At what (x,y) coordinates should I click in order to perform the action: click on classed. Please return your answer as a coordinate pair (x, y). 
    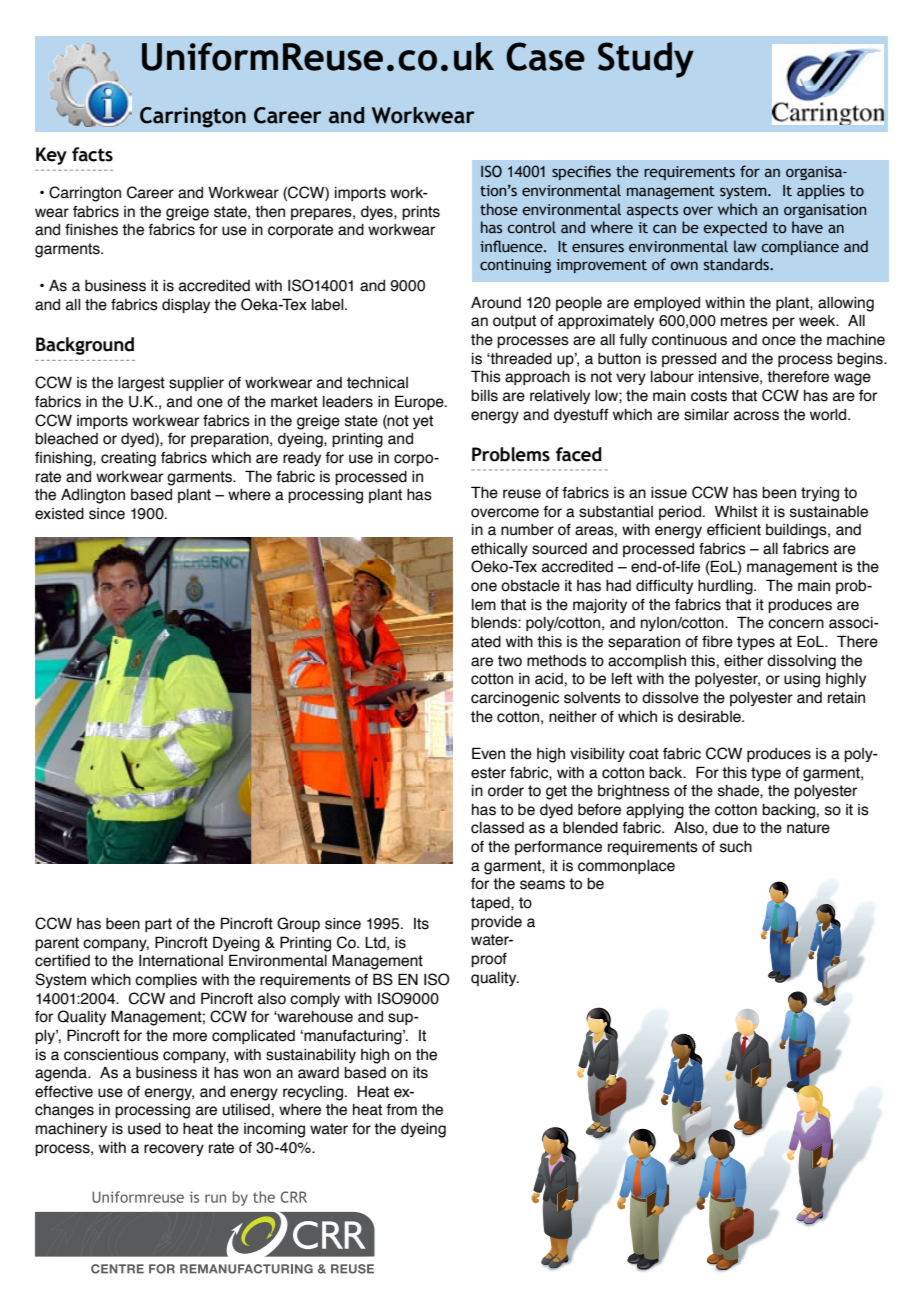
    Looking at the image, I should click on (497, 828).
